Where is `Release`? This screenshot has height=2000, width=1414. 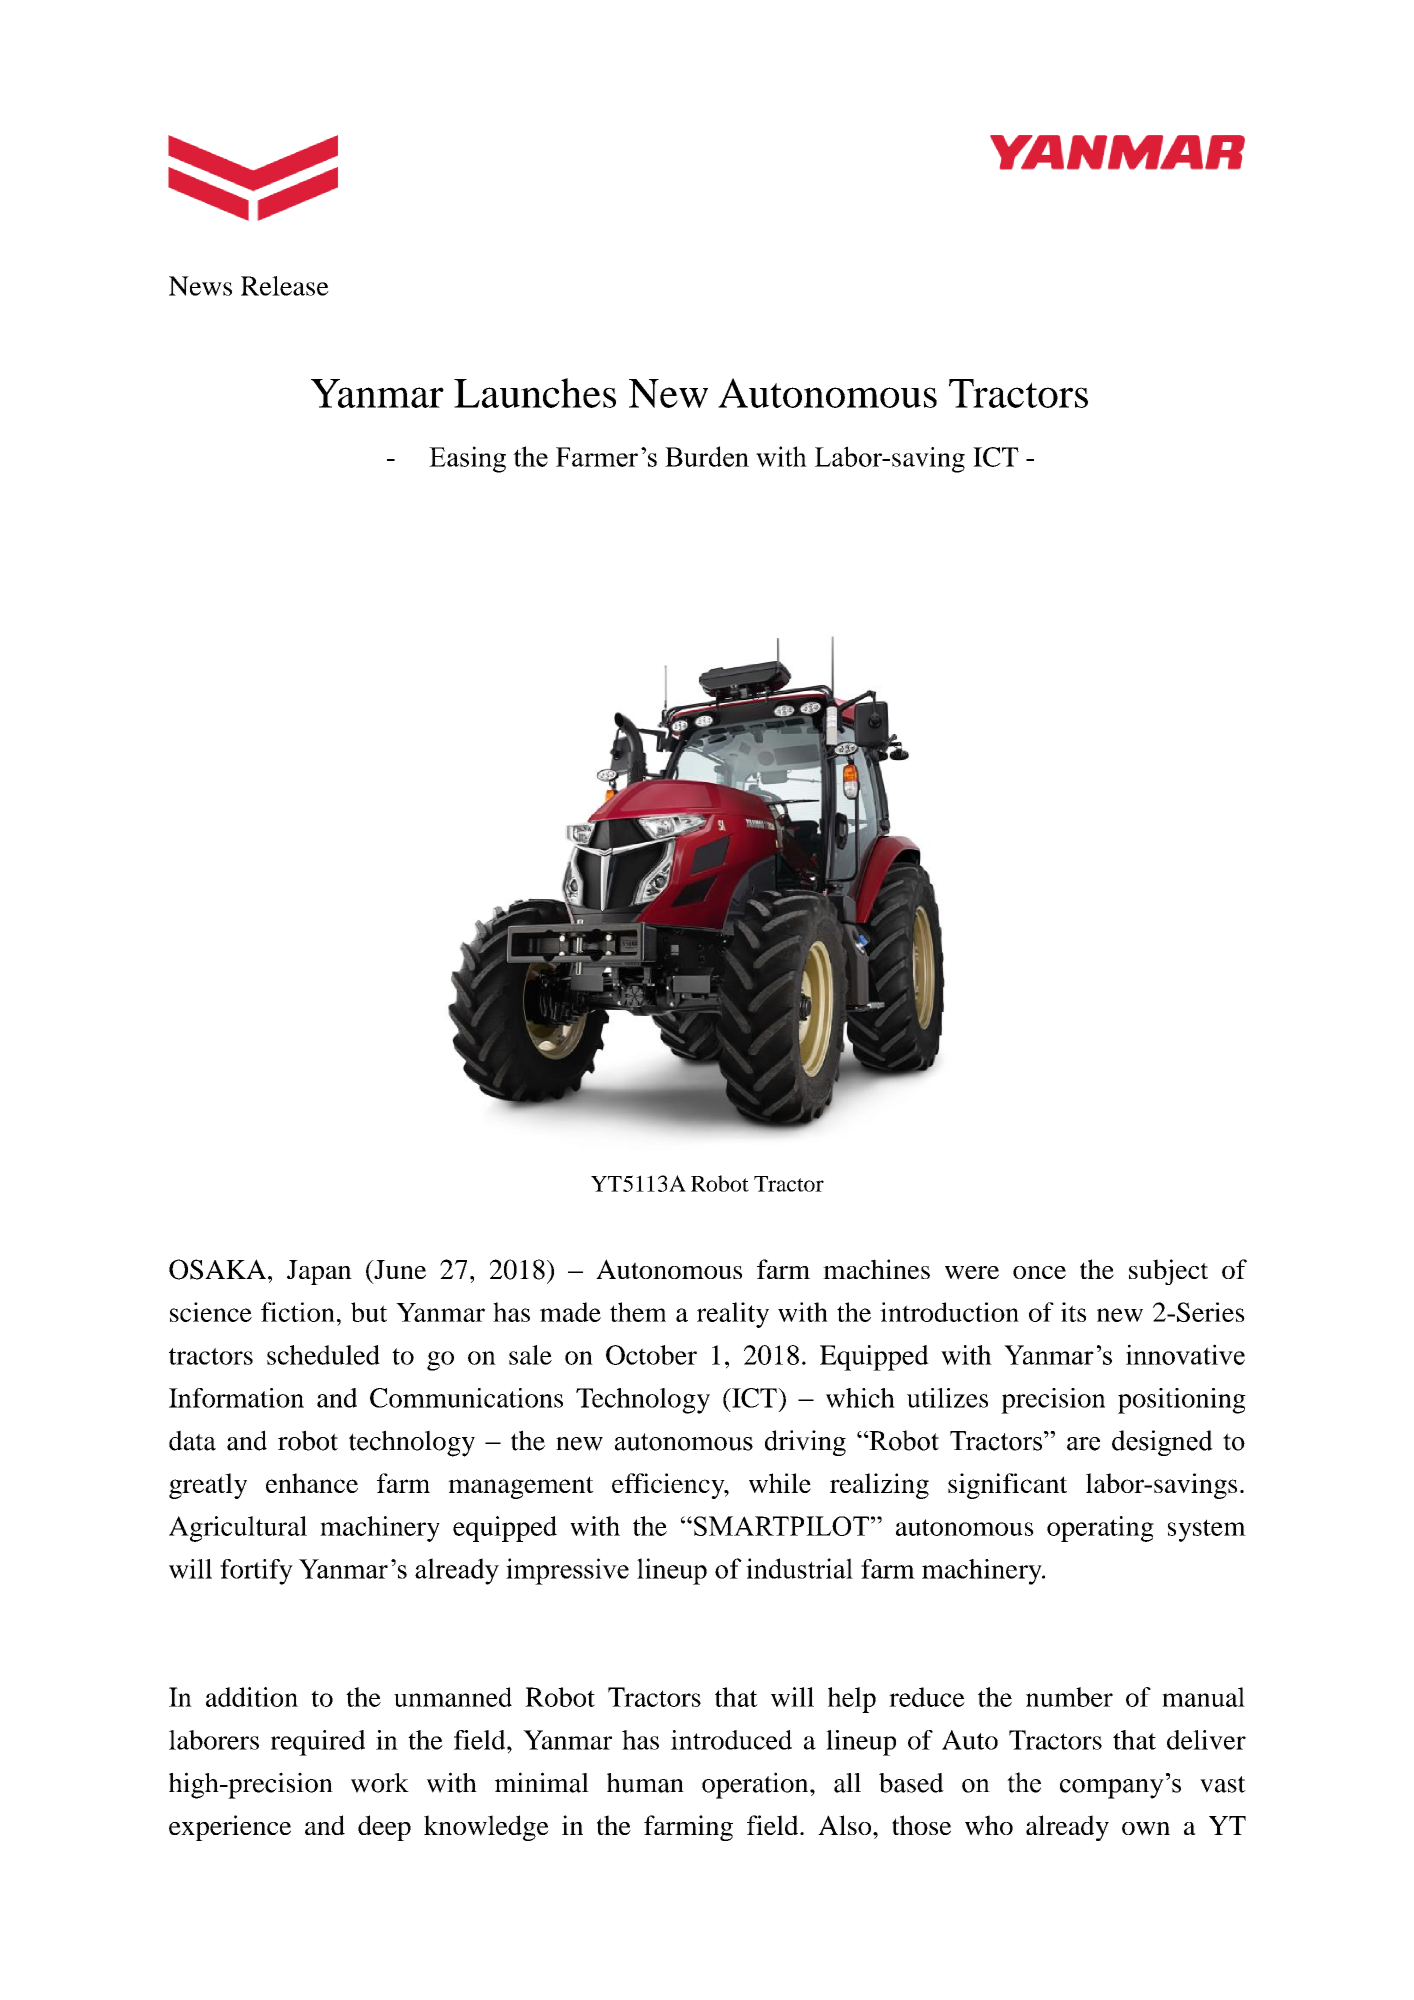 Release is located at coordinates (285, 286).
